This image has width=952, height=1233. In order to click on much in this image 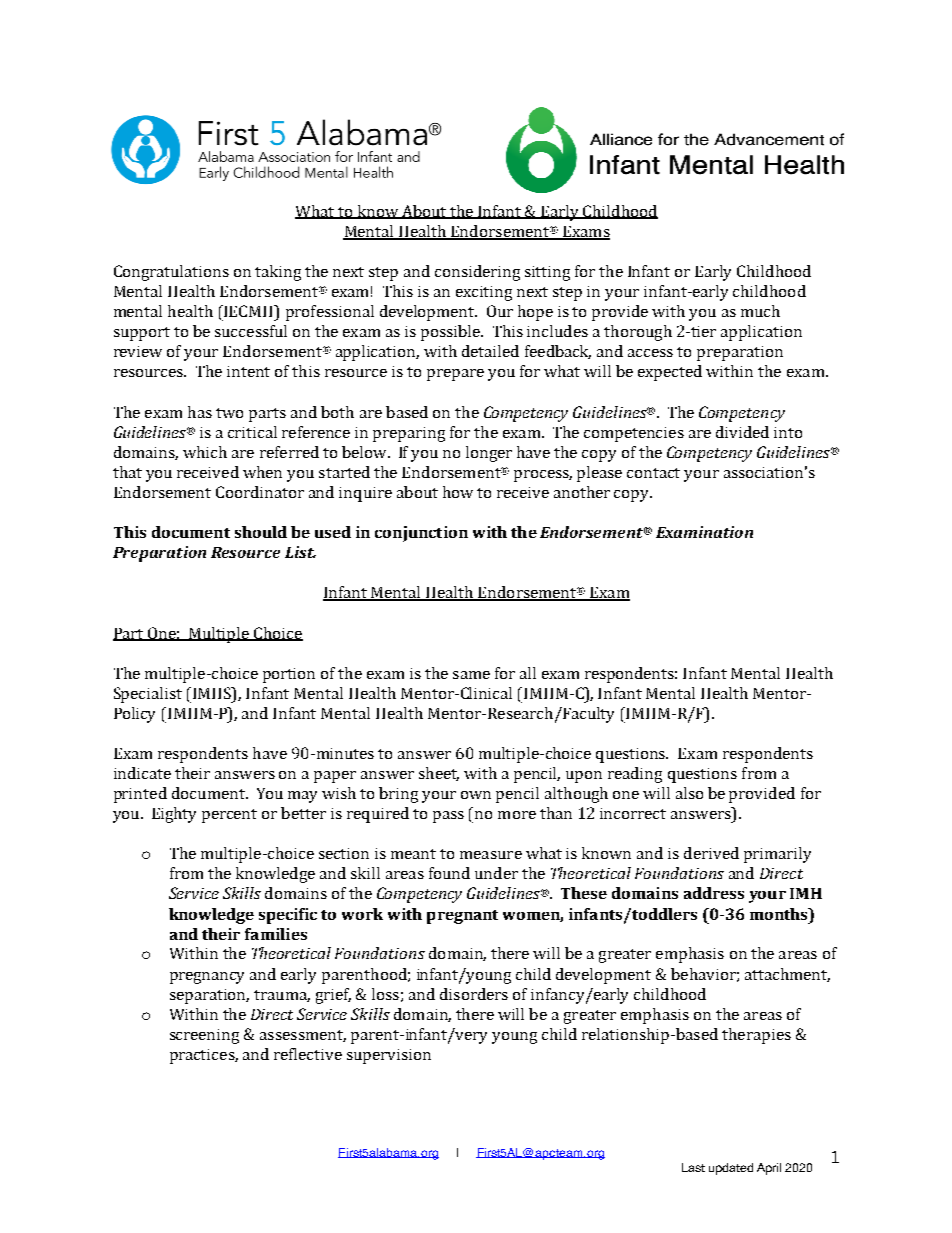, I will do `click(760, 311)`.
